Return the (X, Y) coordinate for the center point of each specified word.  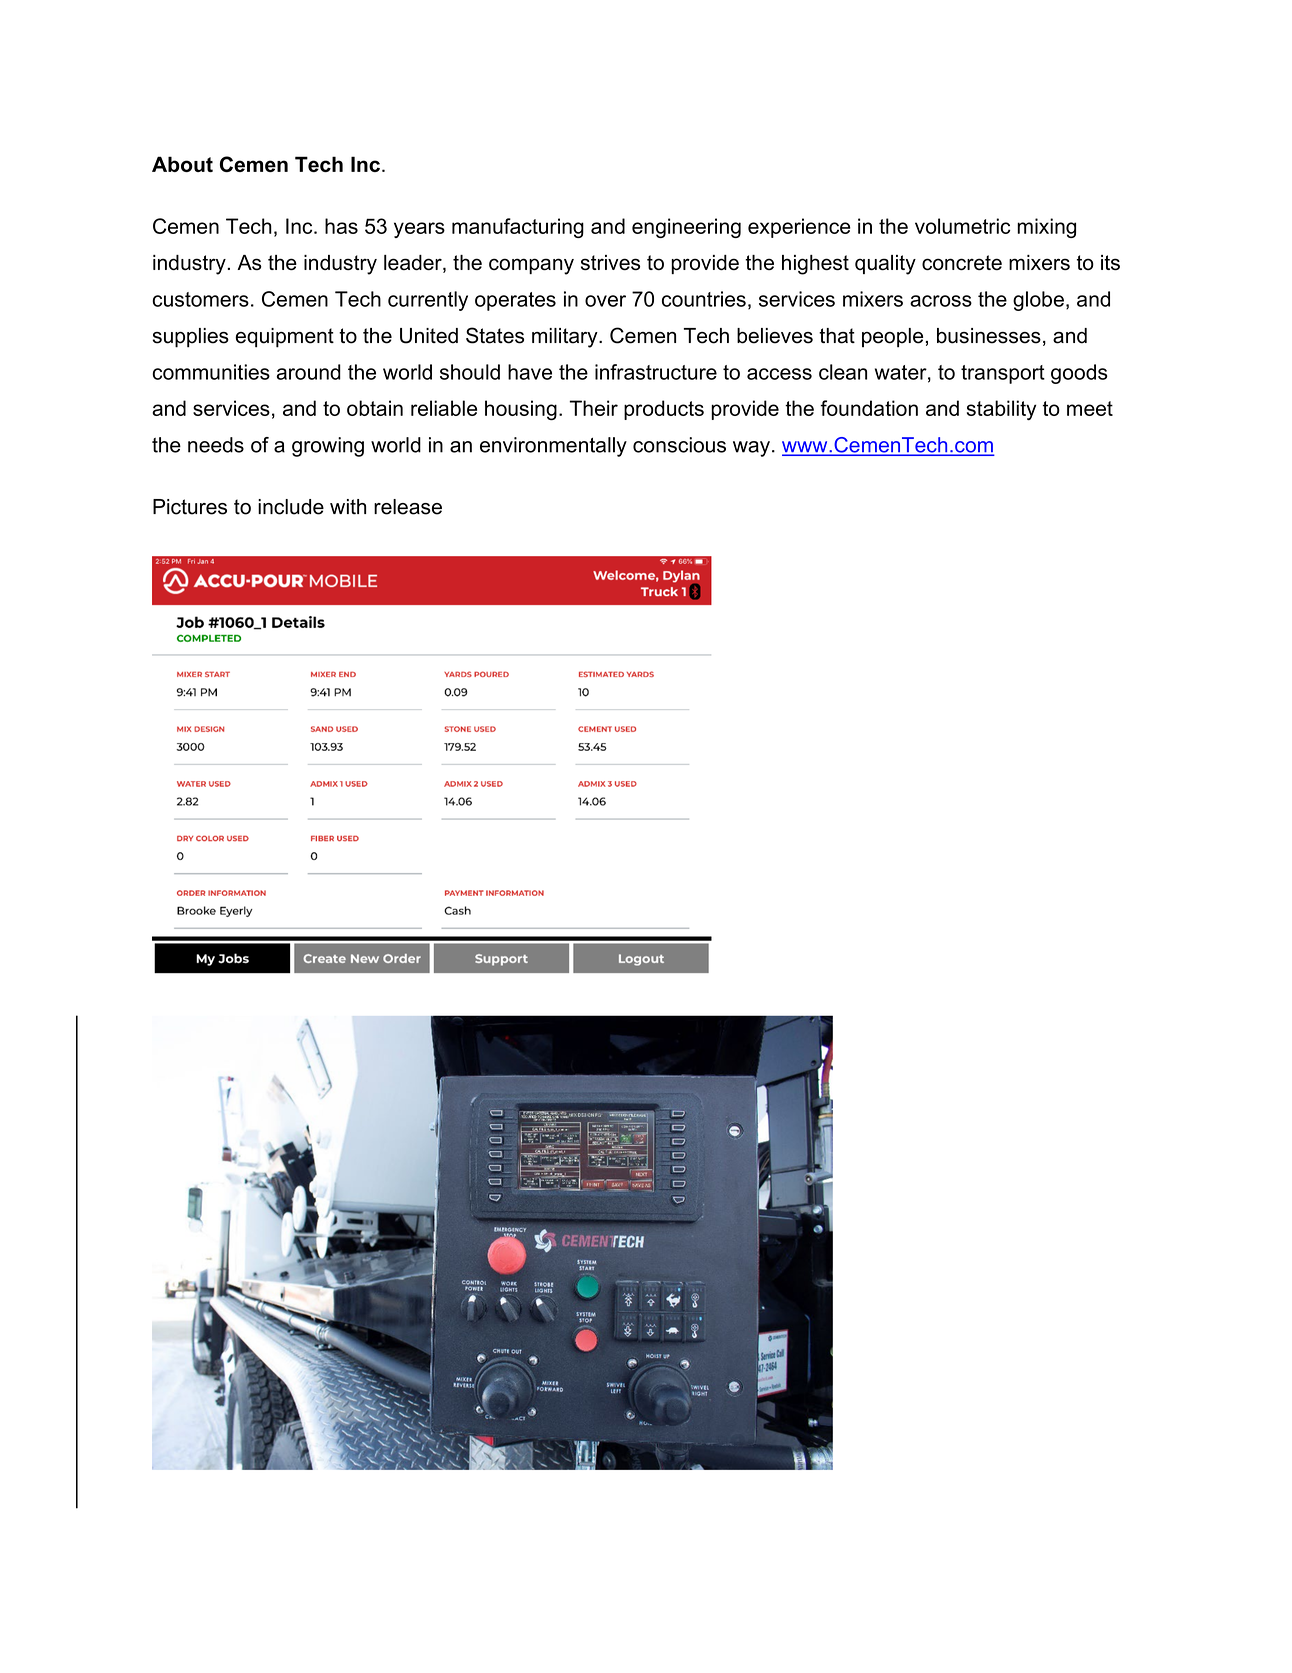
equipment (284, 338)
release (408, 507)
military (566, 338)
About (182, 164)
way (751, 449)
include (291, 507)
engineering (686, 228)
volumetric (962, 226)
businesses (989, 336)
